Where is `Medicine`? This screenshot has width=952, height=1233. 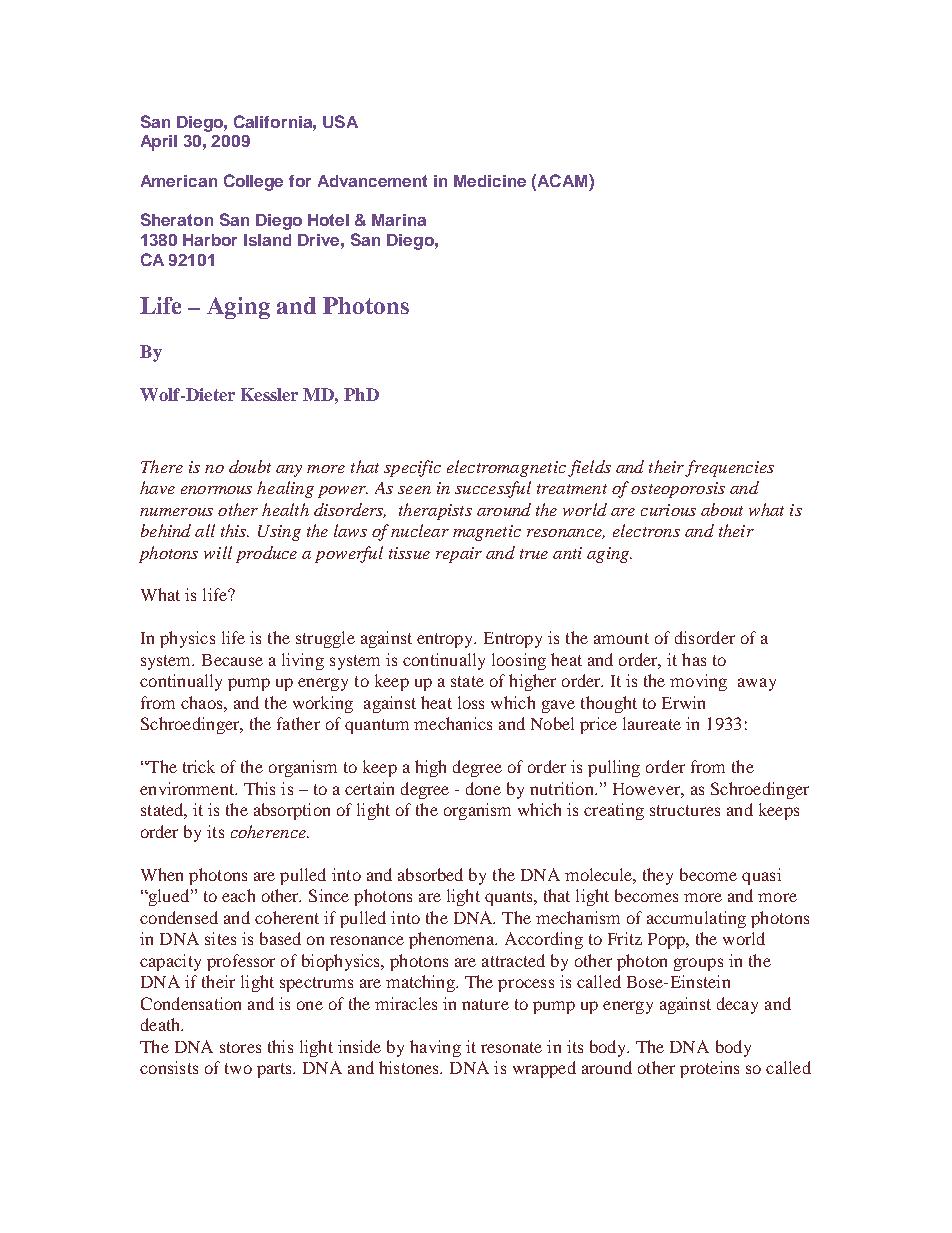
Medicine is located at coordinates (490, 181).
